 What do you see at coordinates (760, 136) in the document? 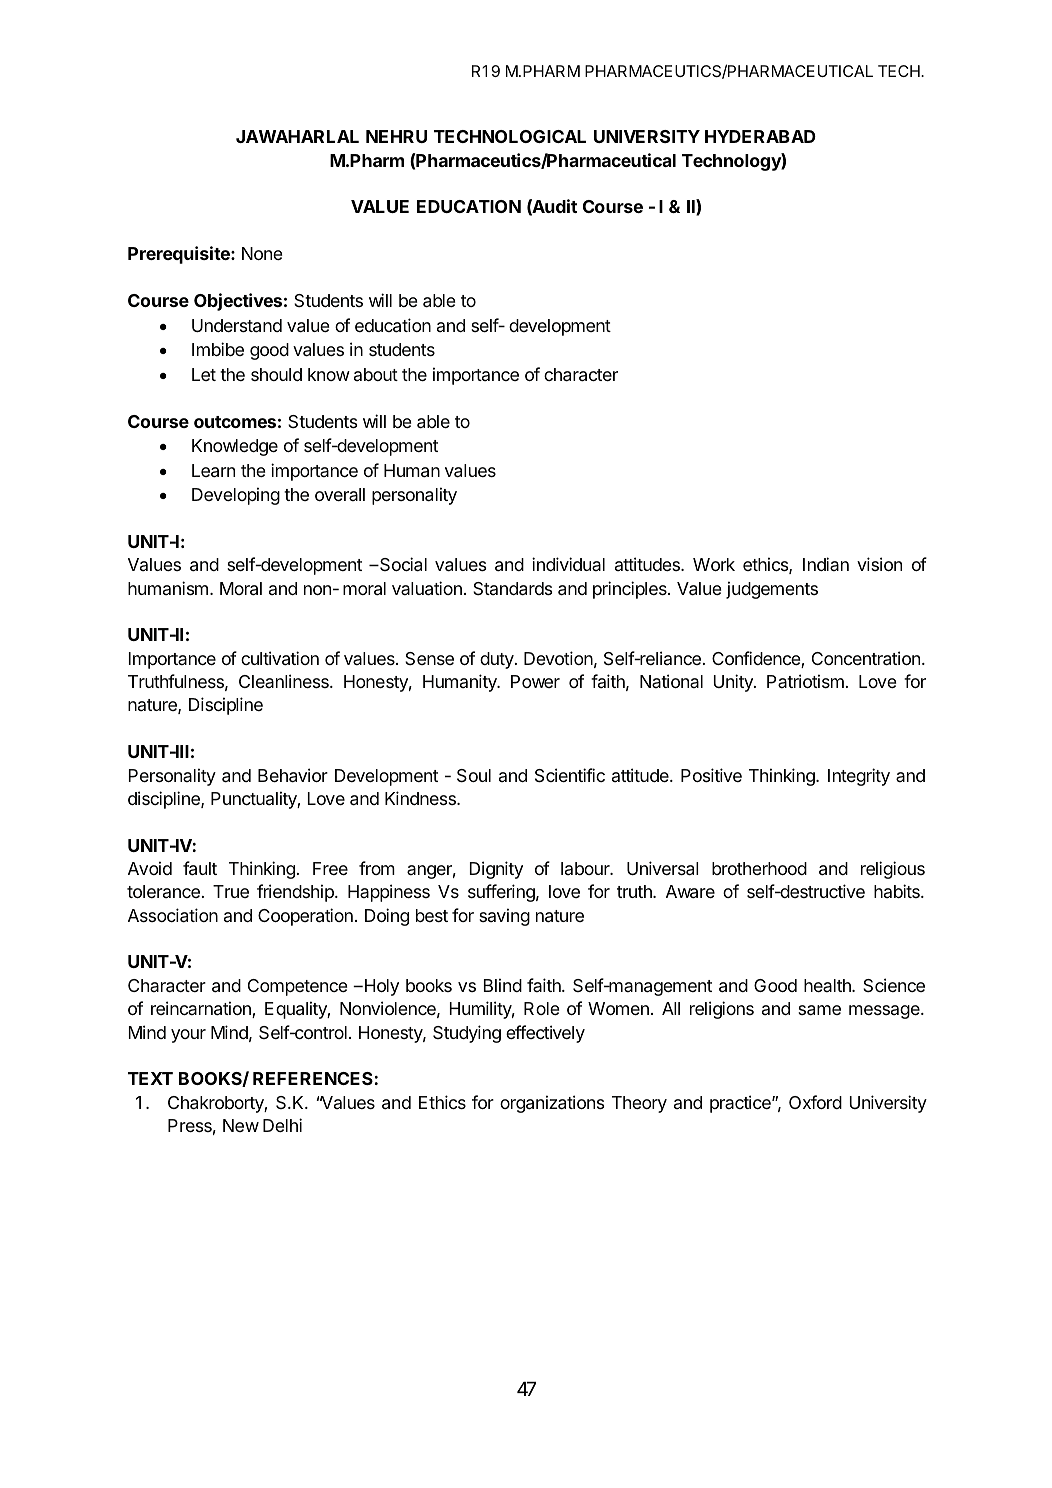
I see `HYDERABAD` at bounding box center [760, 136].
